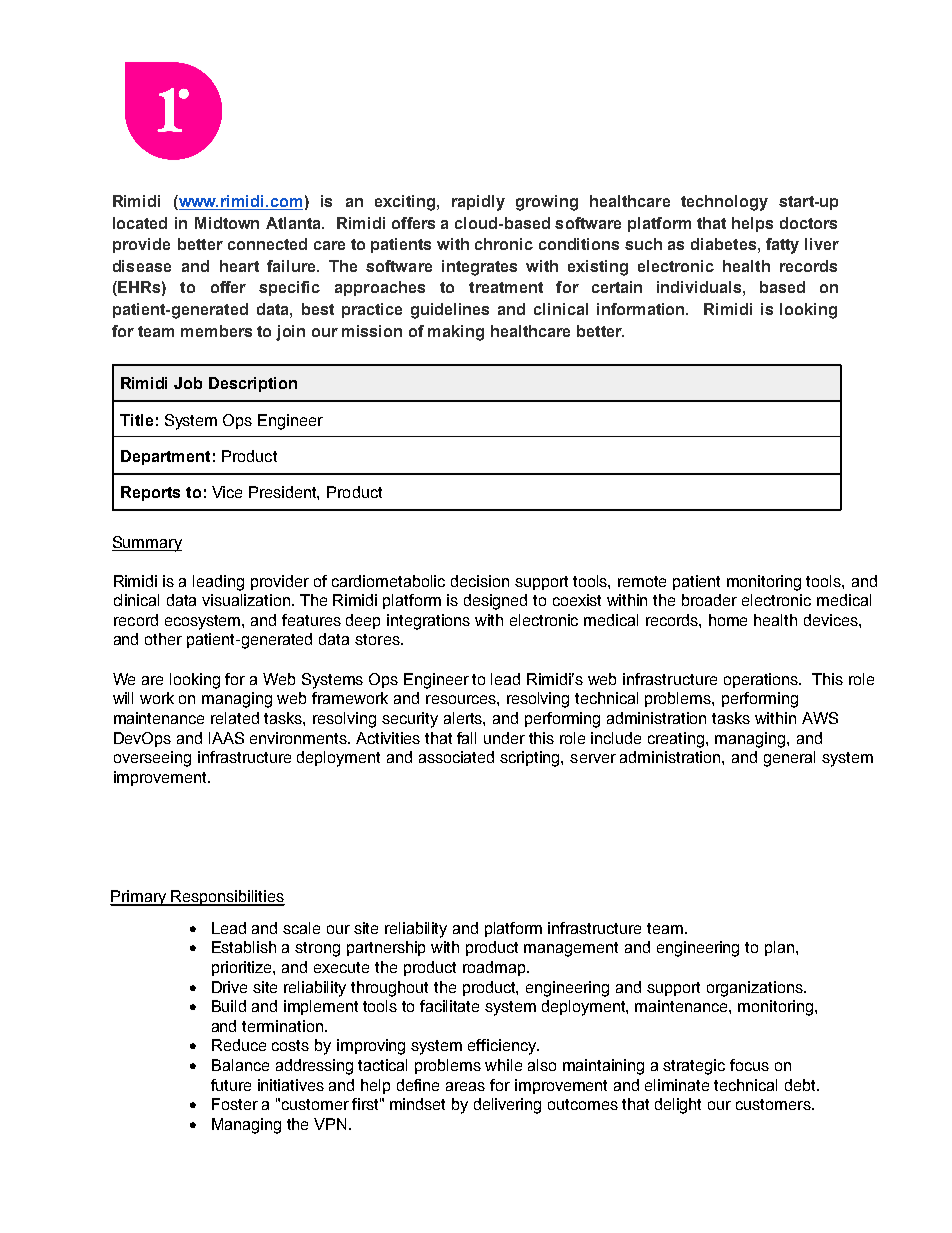 The image size is (952, 1233). Describe the element at coordinates (762, 680) in the screenshot. I see `operations` at that location.
